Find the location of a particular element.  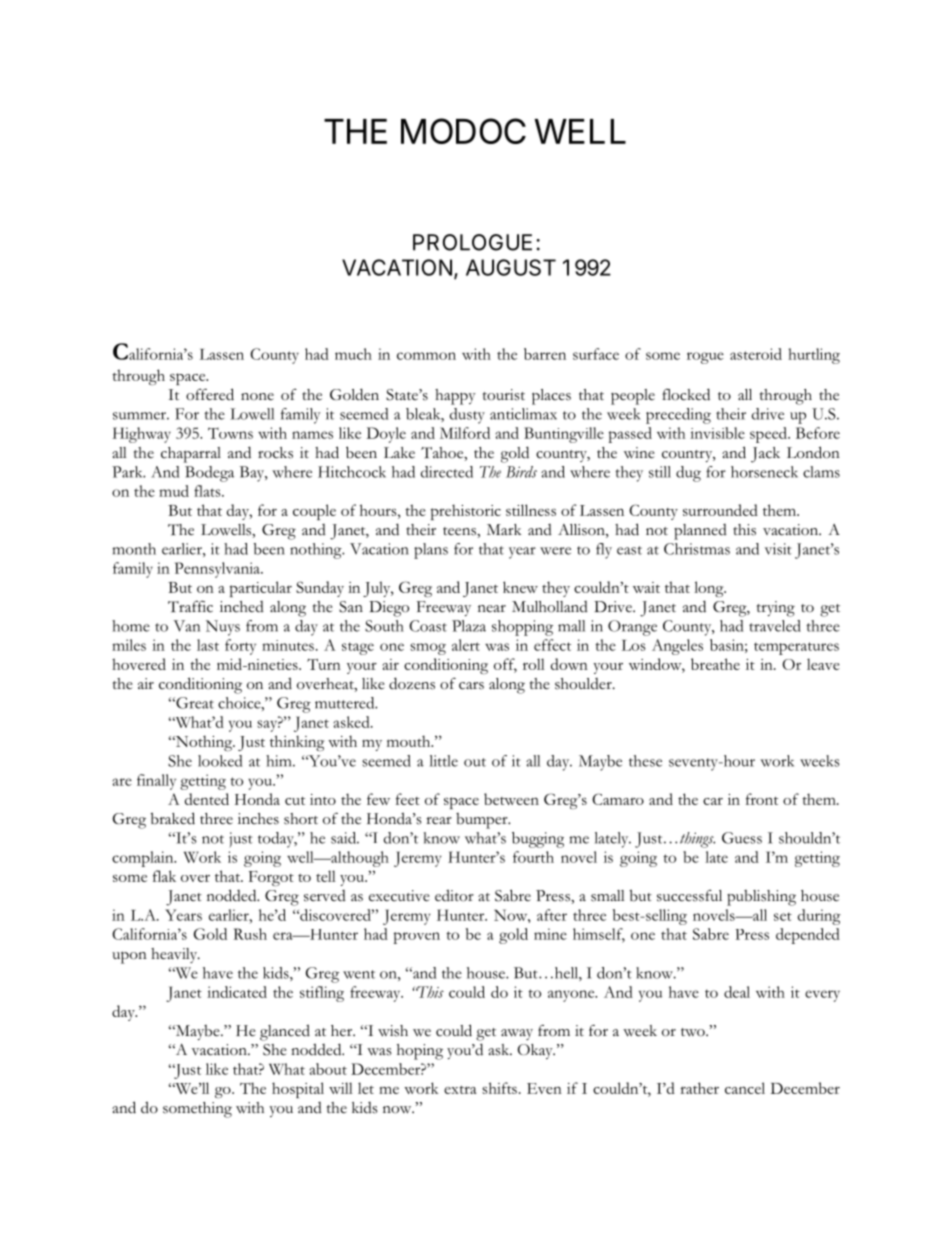

glanced is located at coordinates (285, 1032).
